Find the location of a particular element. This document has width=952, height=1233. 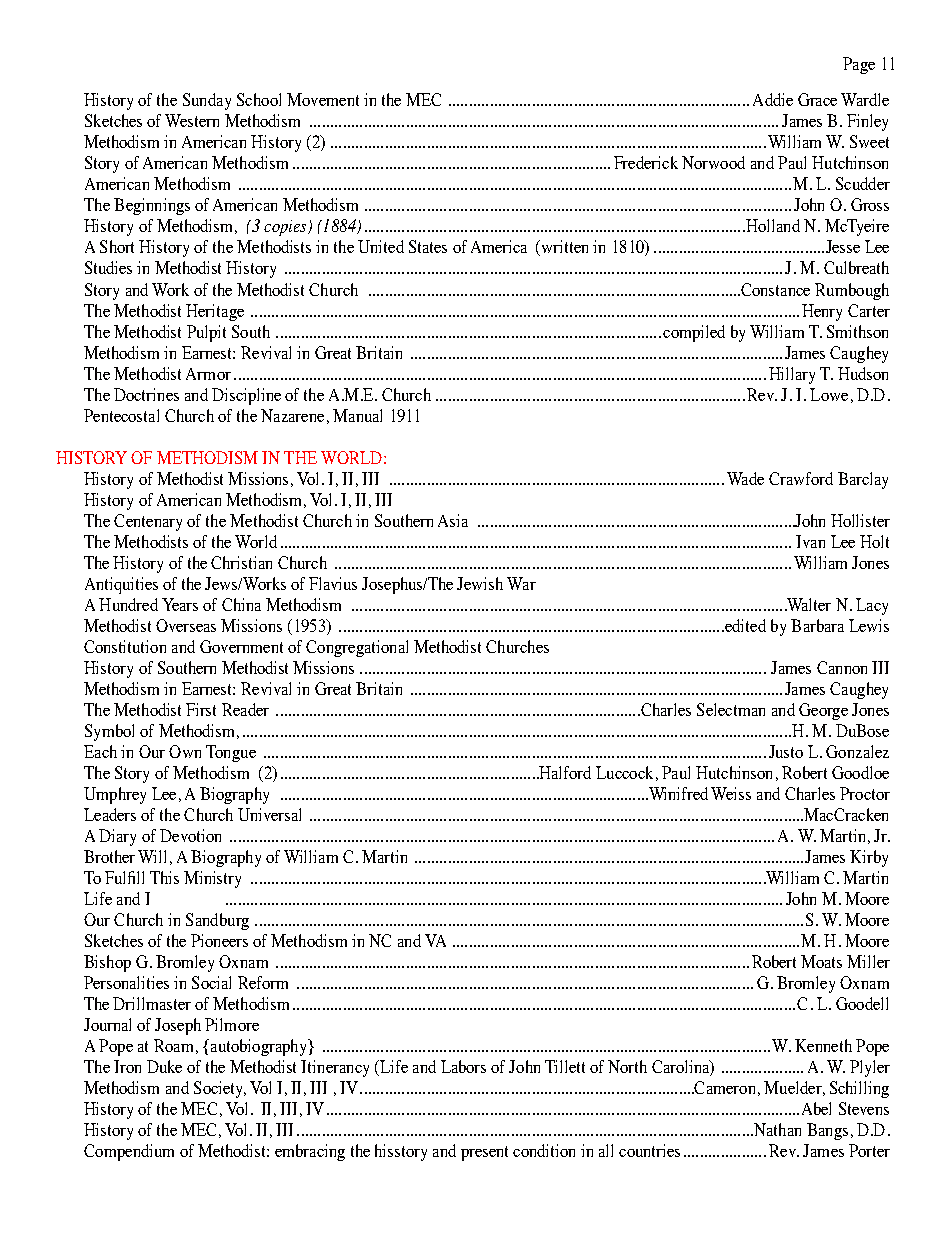

Kirby is located at coordinates (869, 858).
